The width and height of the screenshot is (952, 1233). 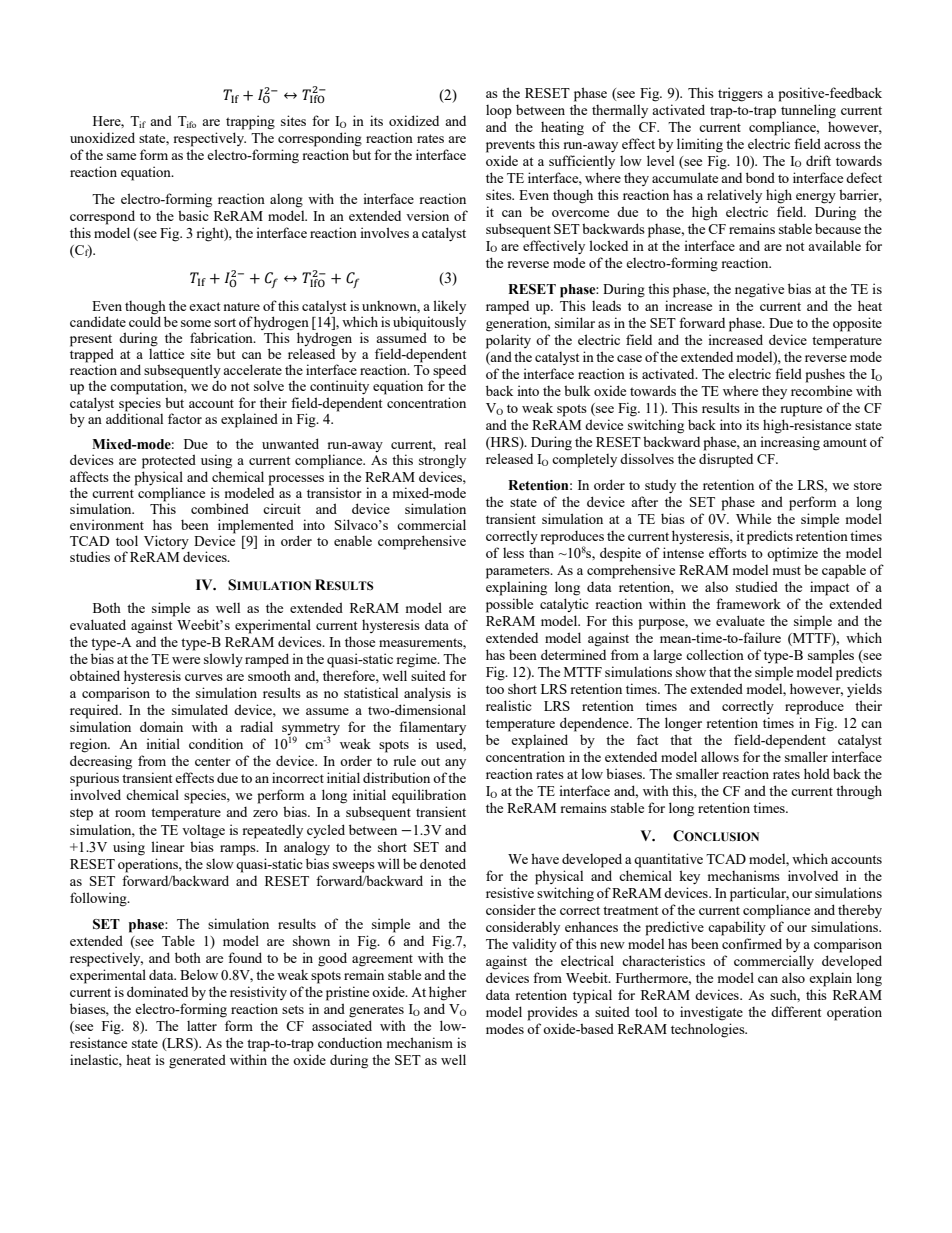 I want to click on provides, so click(x=552, y=1013).
